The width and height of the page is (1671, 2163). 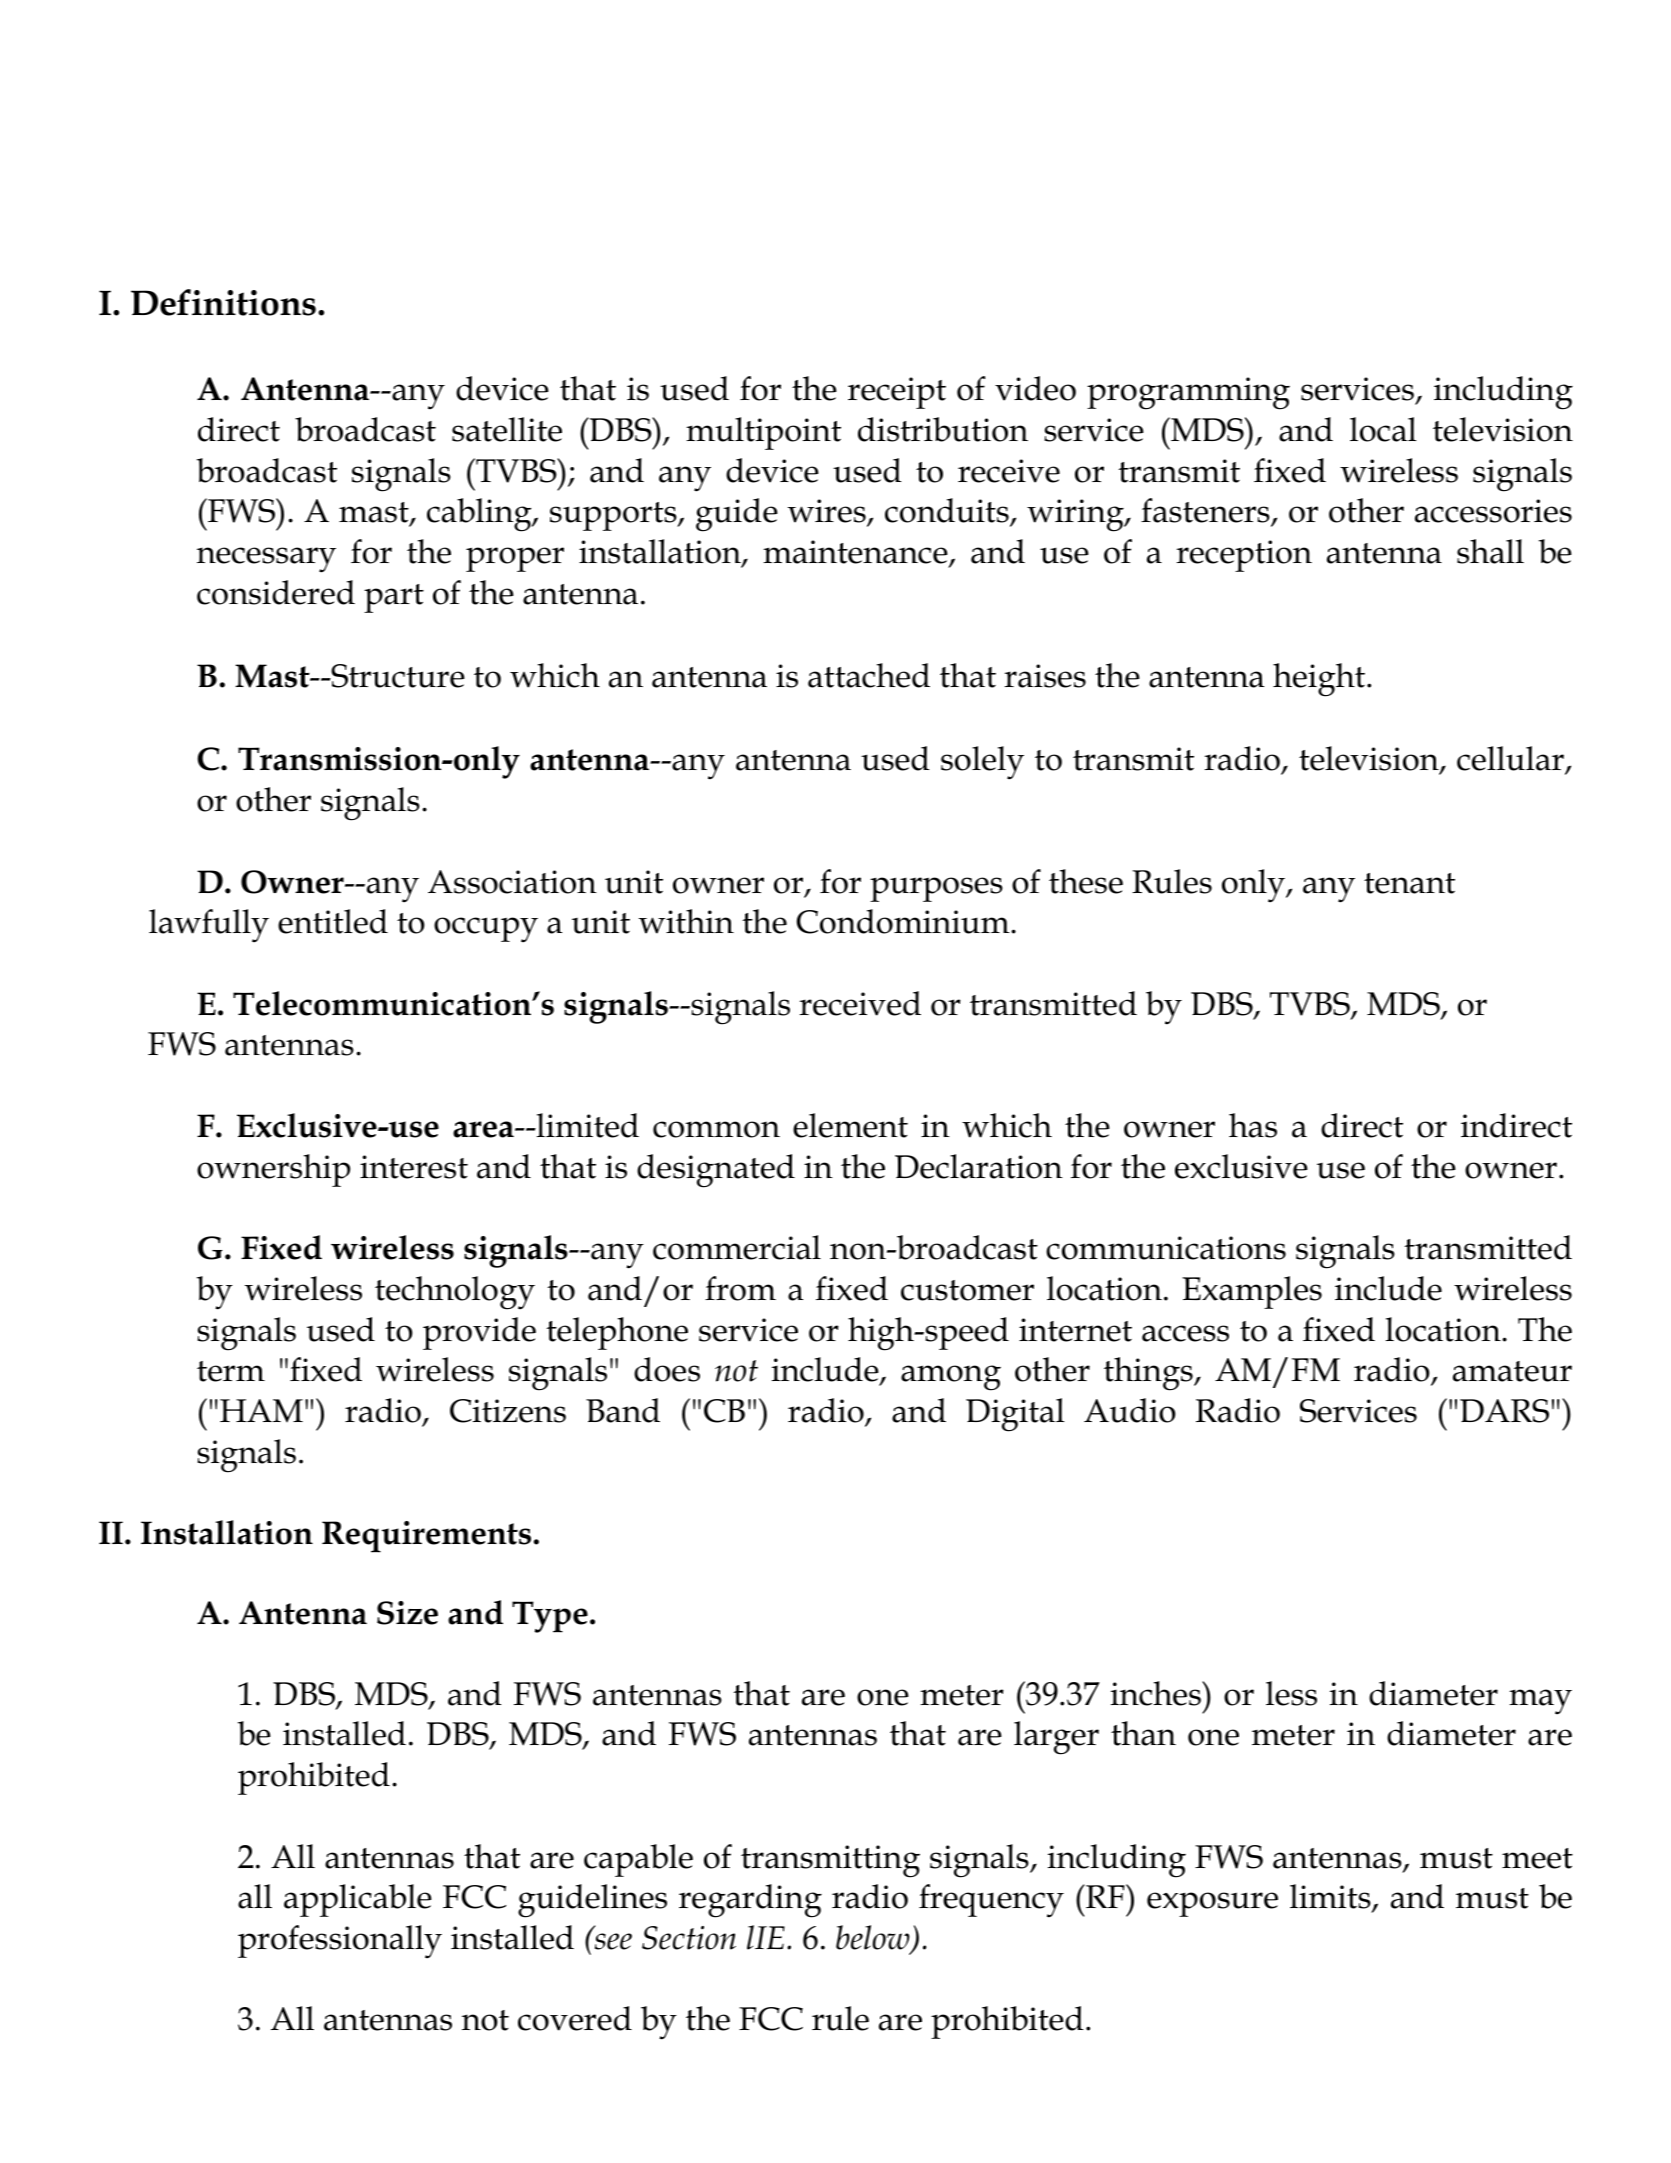 I want to click on limits, so click(x=1331, y=1898).
